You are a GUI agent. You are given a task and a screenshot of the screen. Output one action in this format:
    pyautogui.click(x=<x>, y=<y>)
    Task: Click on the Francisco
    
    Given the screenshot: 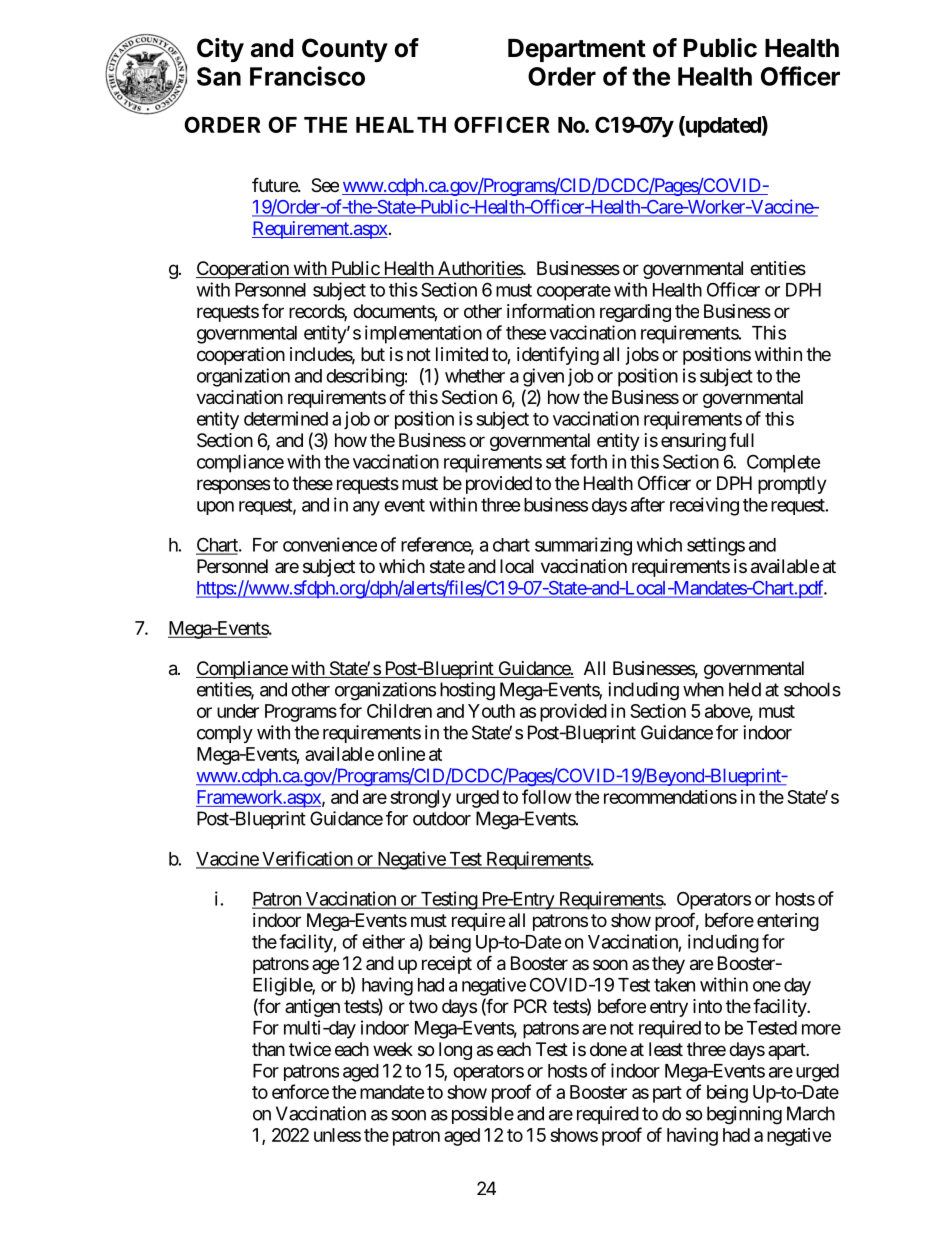 What is the action you would take?
    pyautogui.click(x=307, y=76)
